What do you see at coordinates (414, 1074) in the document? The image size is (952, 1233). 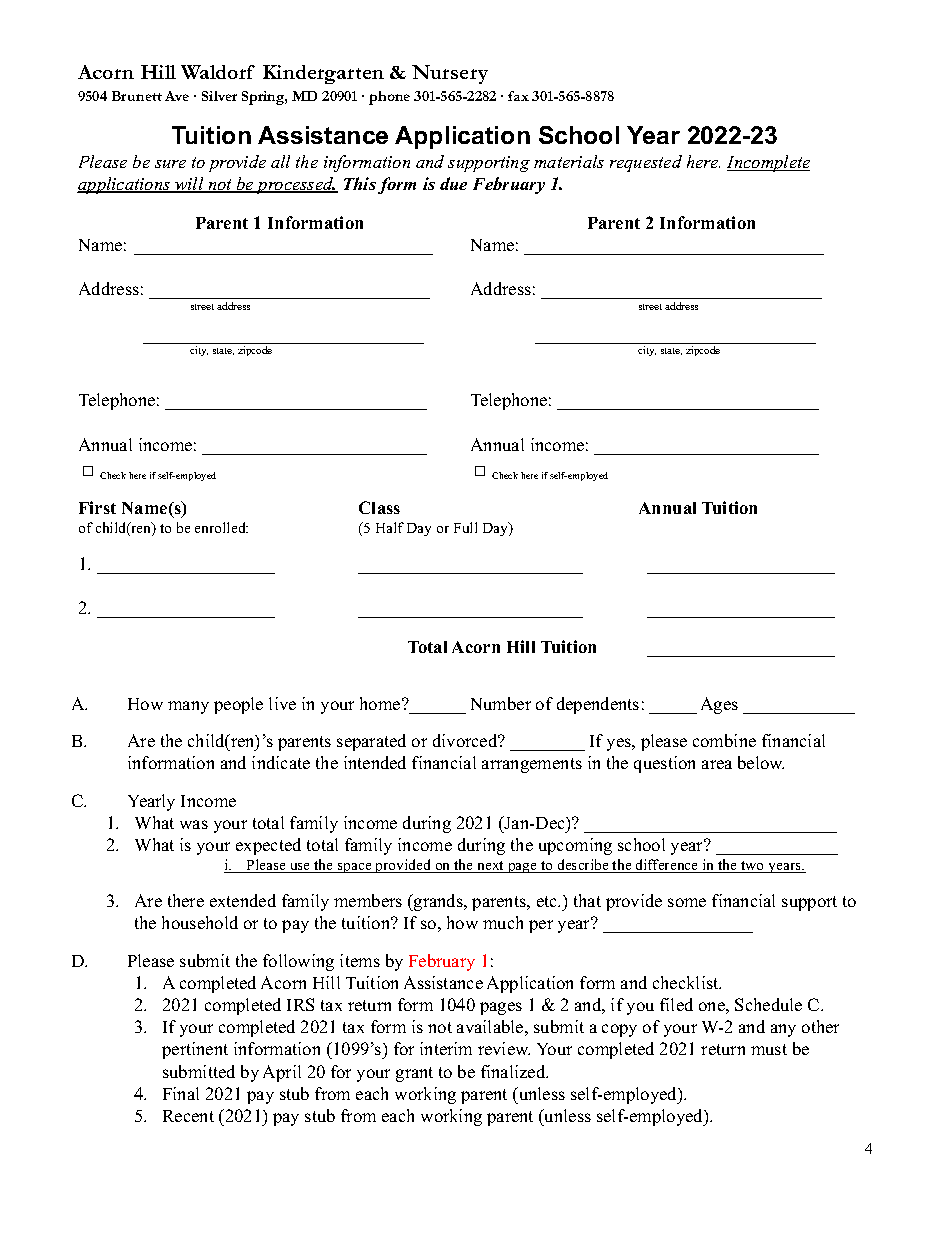 I see `grant` at bounding box center [414, 1074].
